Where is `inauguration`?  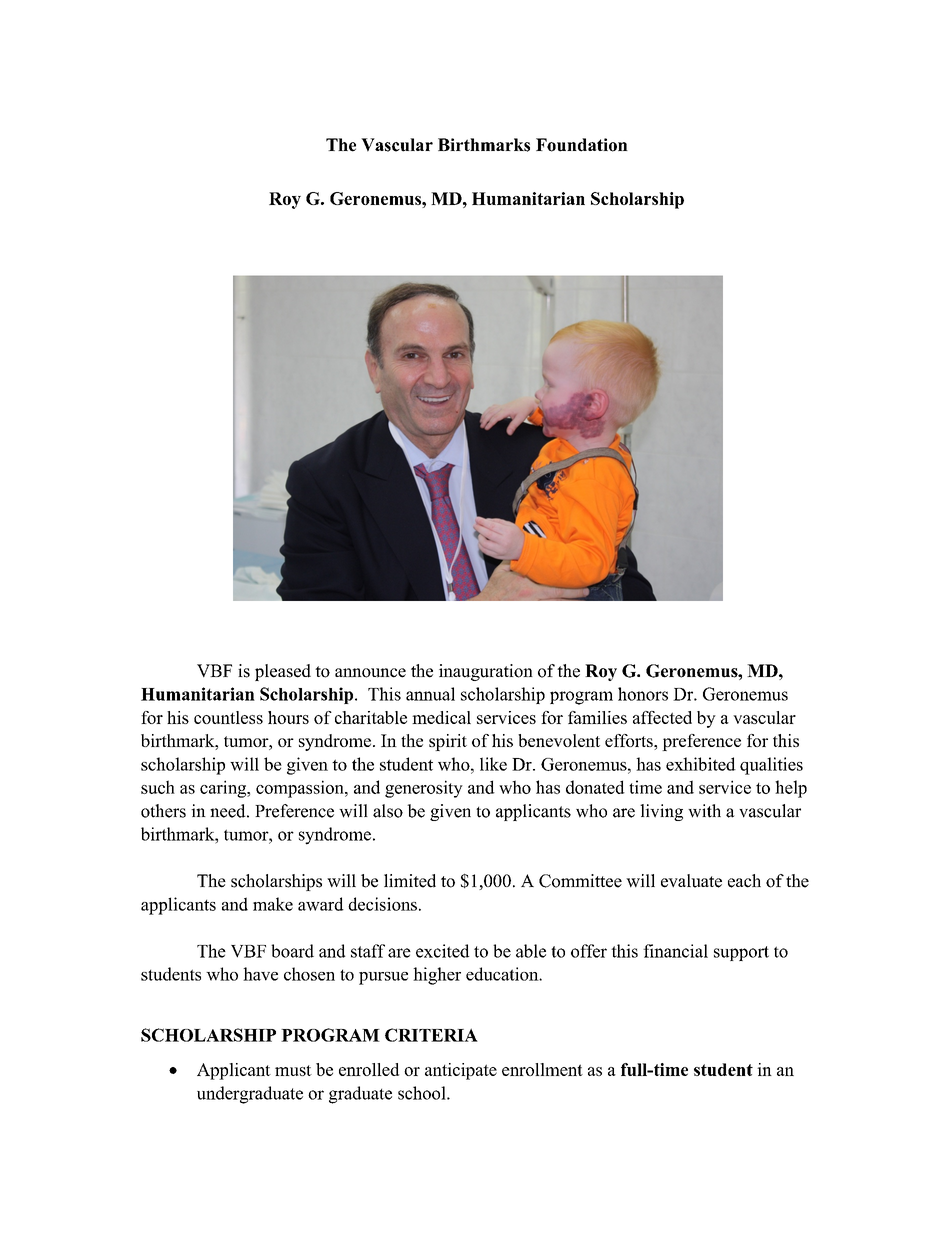
inauguration is located at coordinates (486, 672).
